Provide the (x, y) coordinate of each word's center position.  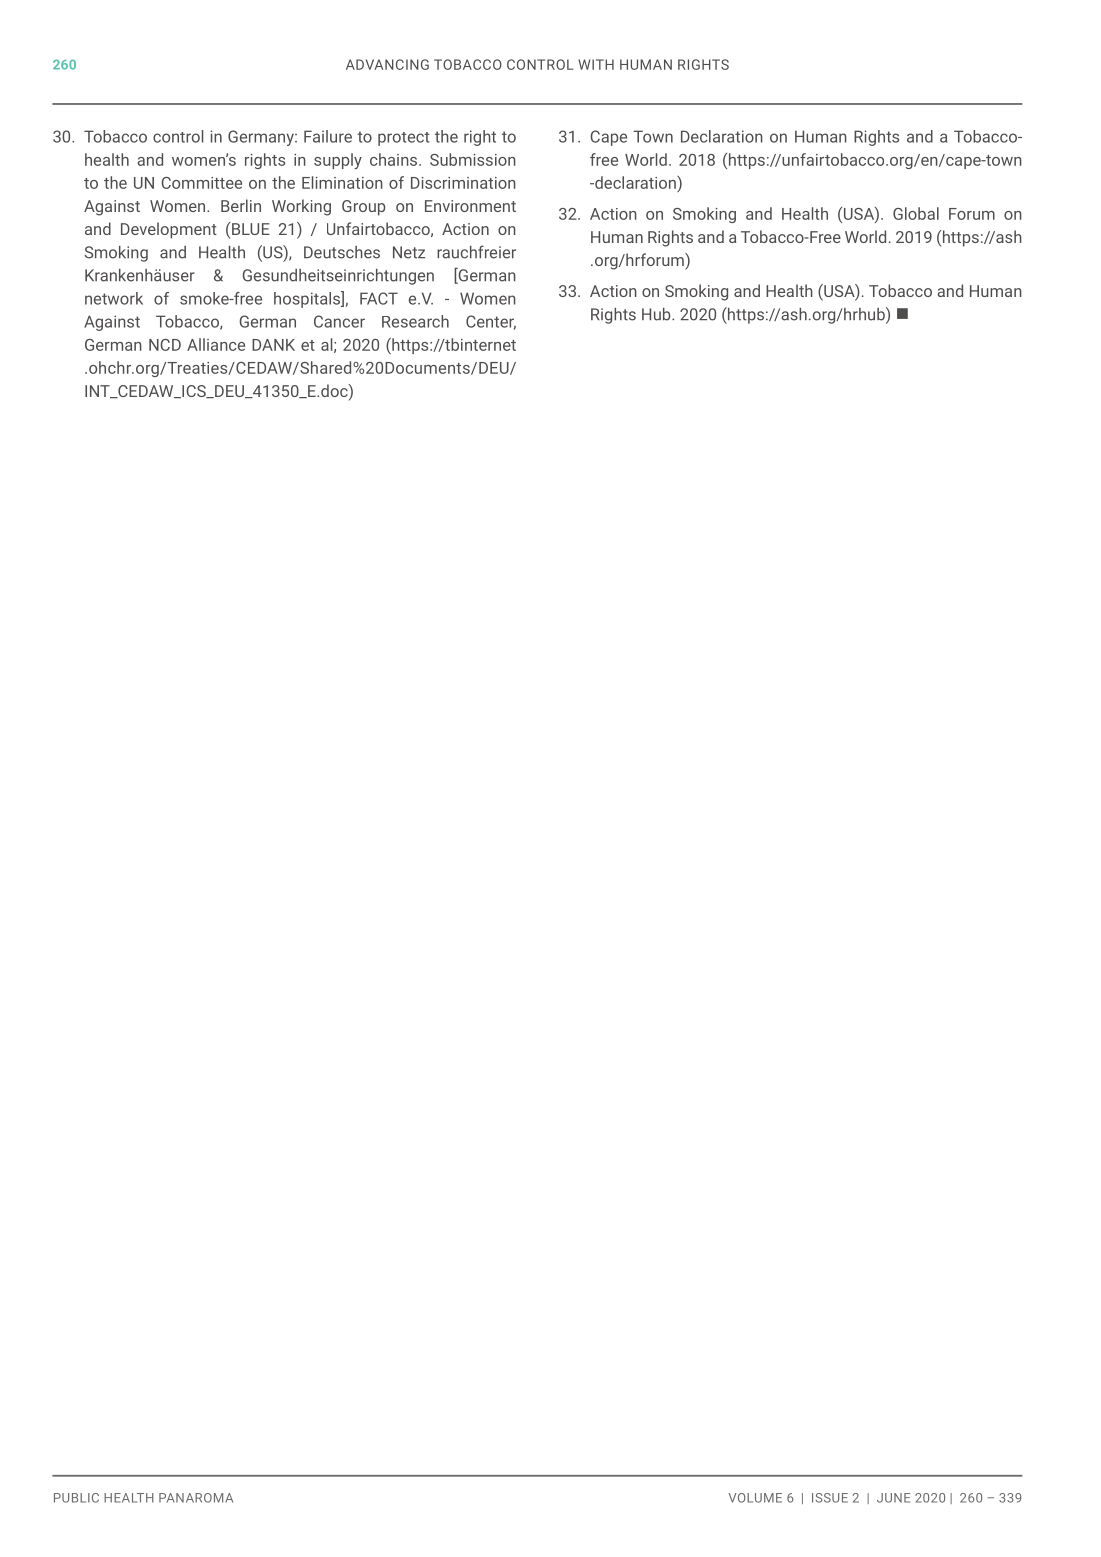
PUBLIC (76, 1498)
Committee (201, 183)
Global (916, 213)
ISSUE (830, 1498)
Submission (473, 159)
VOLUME (755, 1498)
